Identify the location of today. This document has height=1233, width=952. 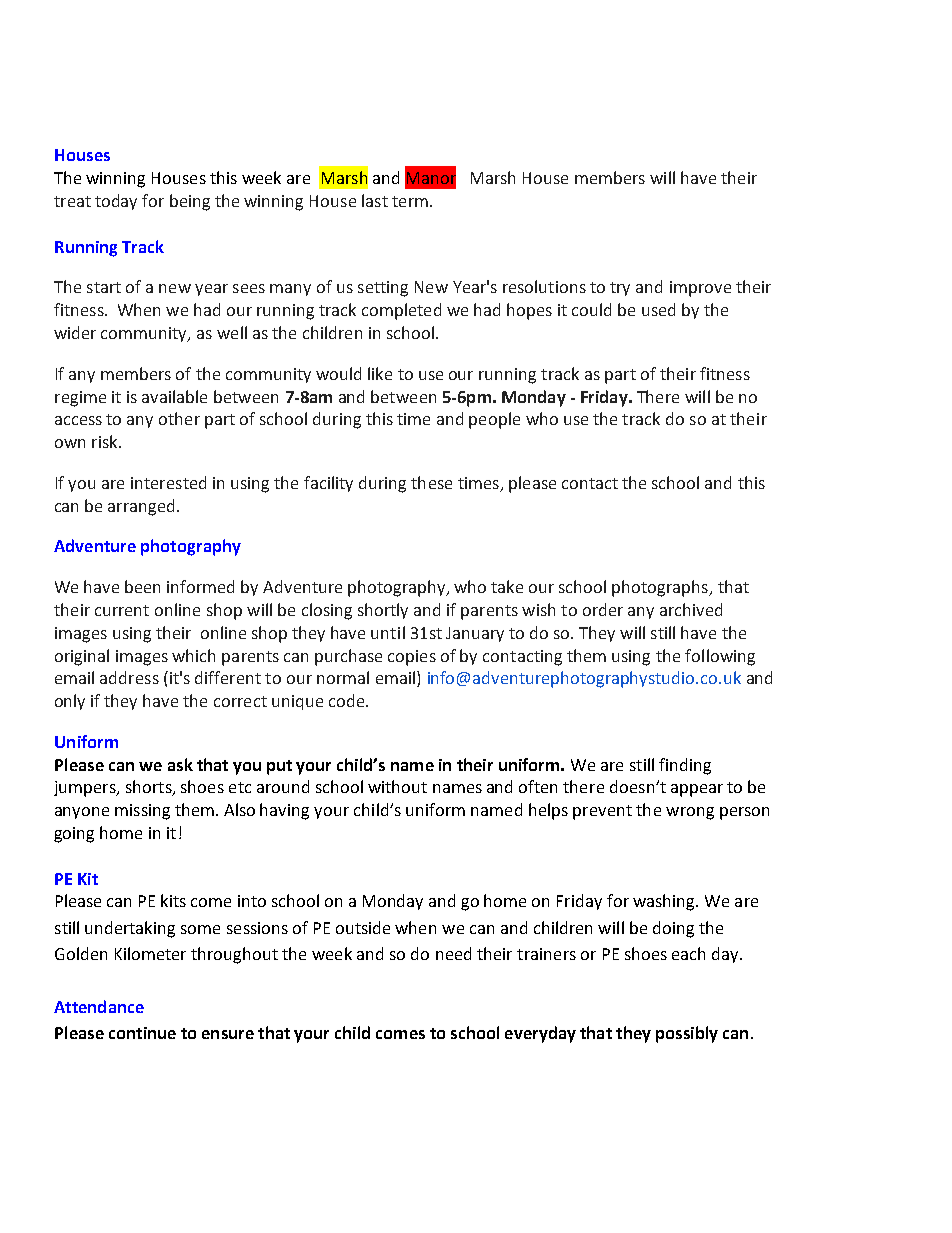
(116, 202).
